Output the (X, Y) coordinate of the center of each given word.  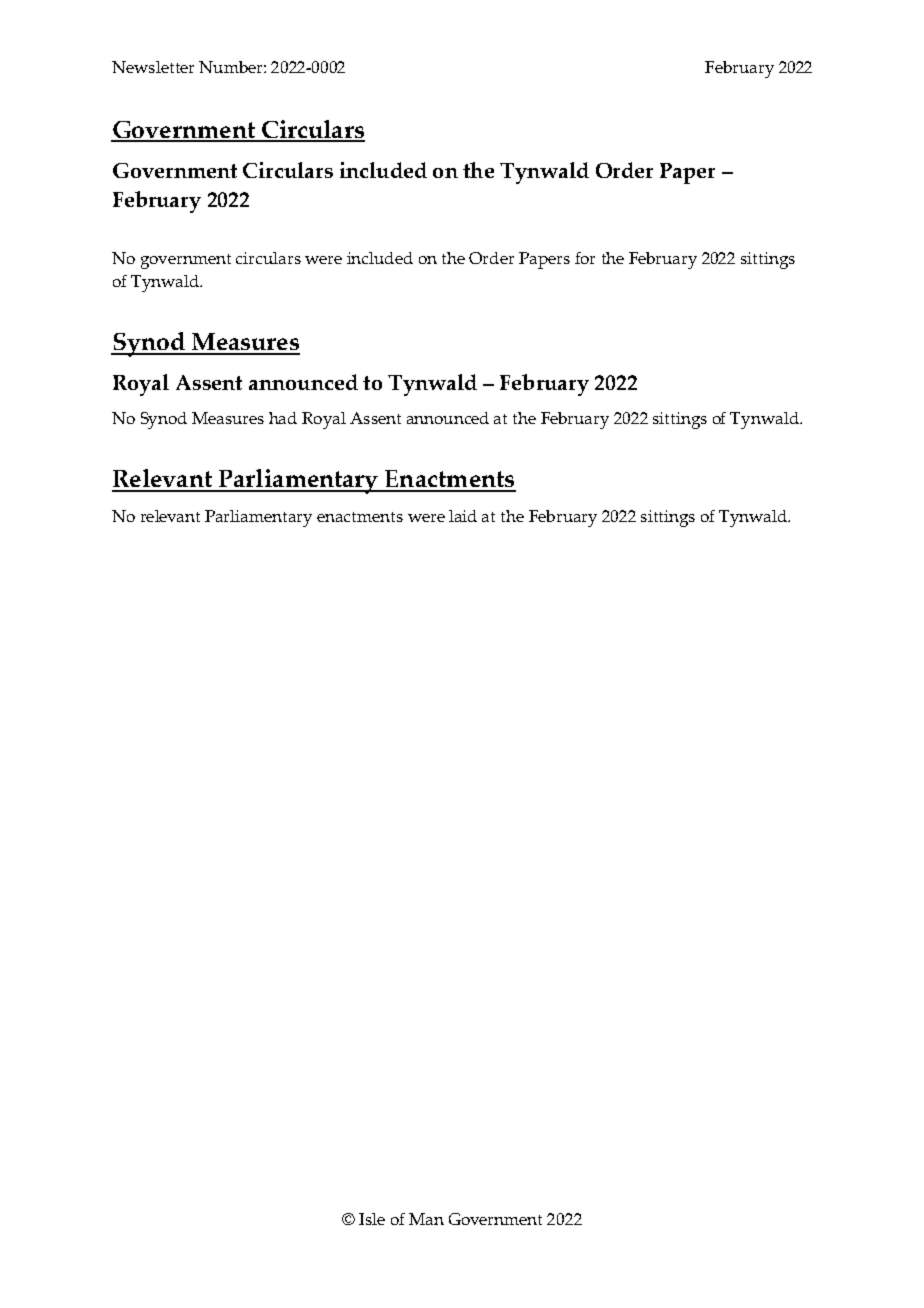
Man (426, 1219)
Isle (372, 1219)
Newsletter (153, 67)
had (283, 418)
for (585, 258)
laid (463, 516)
